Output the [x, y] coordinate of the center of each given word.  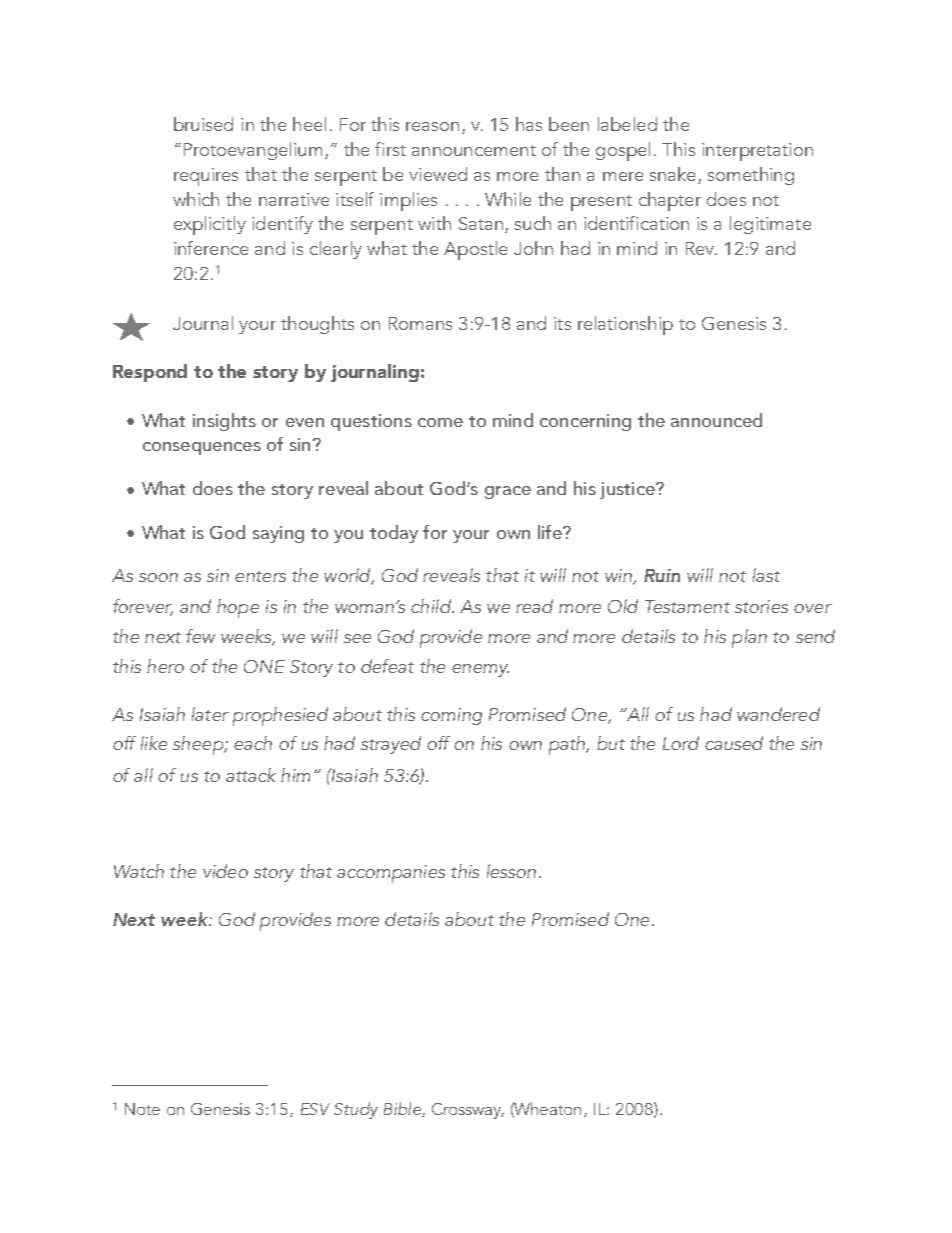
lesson [511, 871]
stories [761, 606]
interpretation [757, 152]
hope [238, 608]
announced [716, 420]
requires [206, 177]
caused [734, 743]
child [432, 606]
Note [142, 1109]
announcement [474, 150]
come [440, 422]
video [225, 871]
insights [224, 422]
